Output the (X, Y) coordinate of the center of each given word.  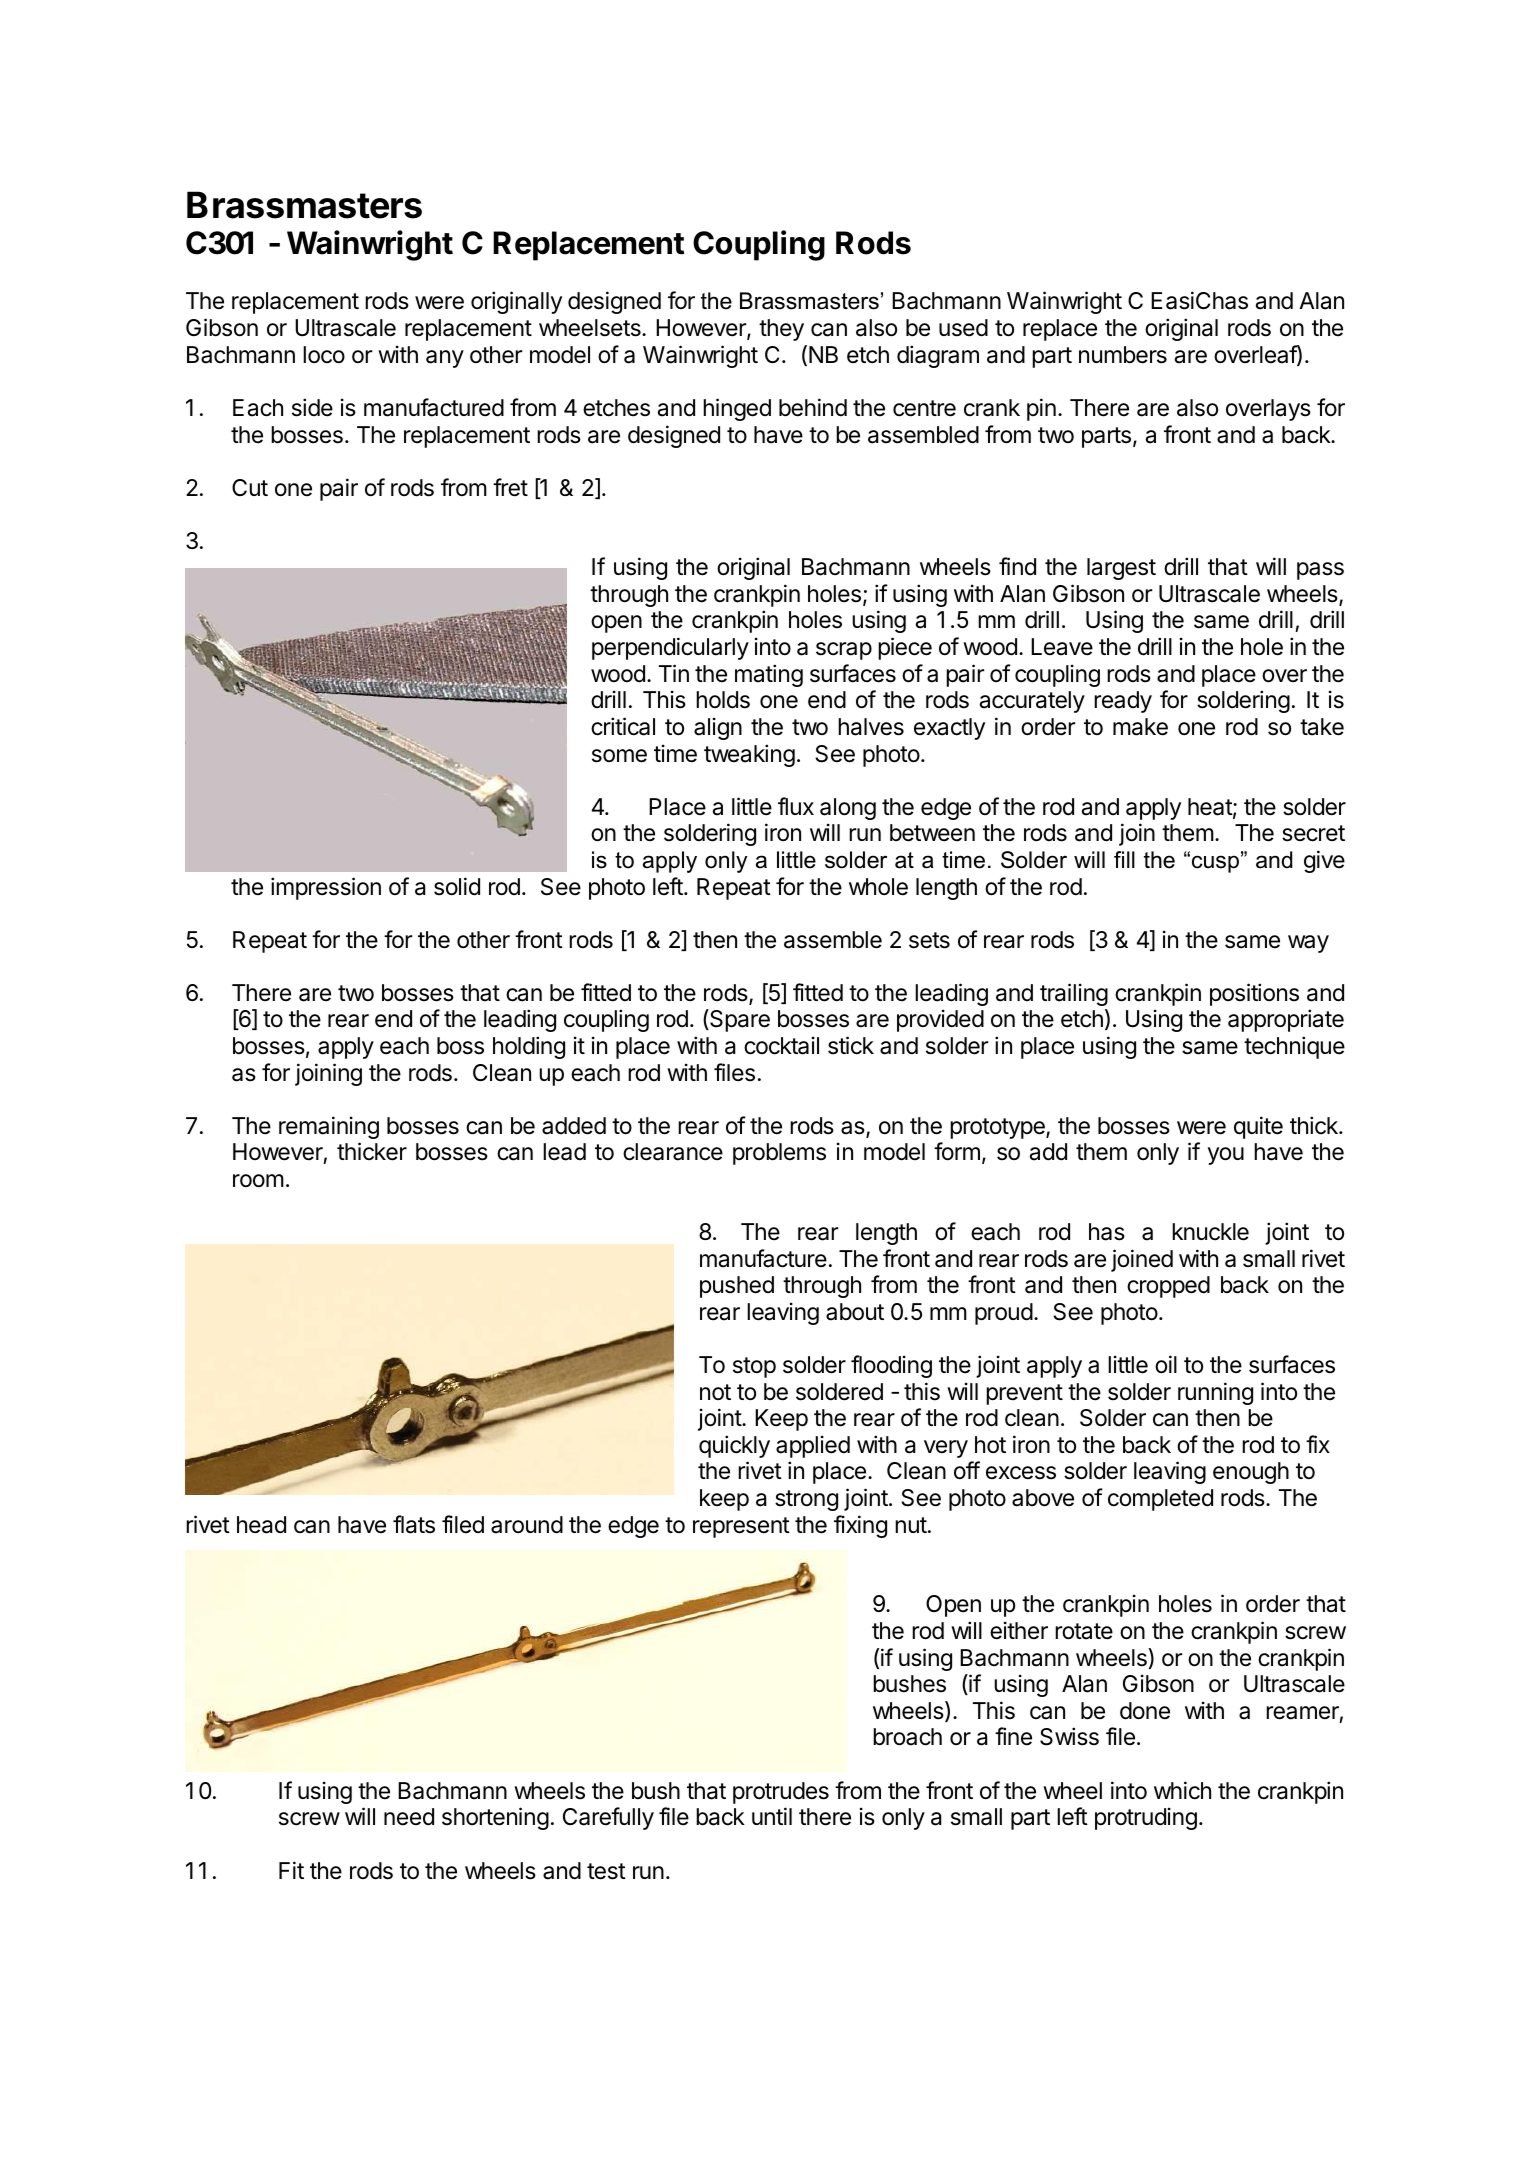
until (772, 1816)
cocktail (781, 1045)
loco (324, 355)
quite (1258, 1127)
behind (813, 407)
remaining (329, 1127)
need (409, 1817)
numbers (1123, 355)
